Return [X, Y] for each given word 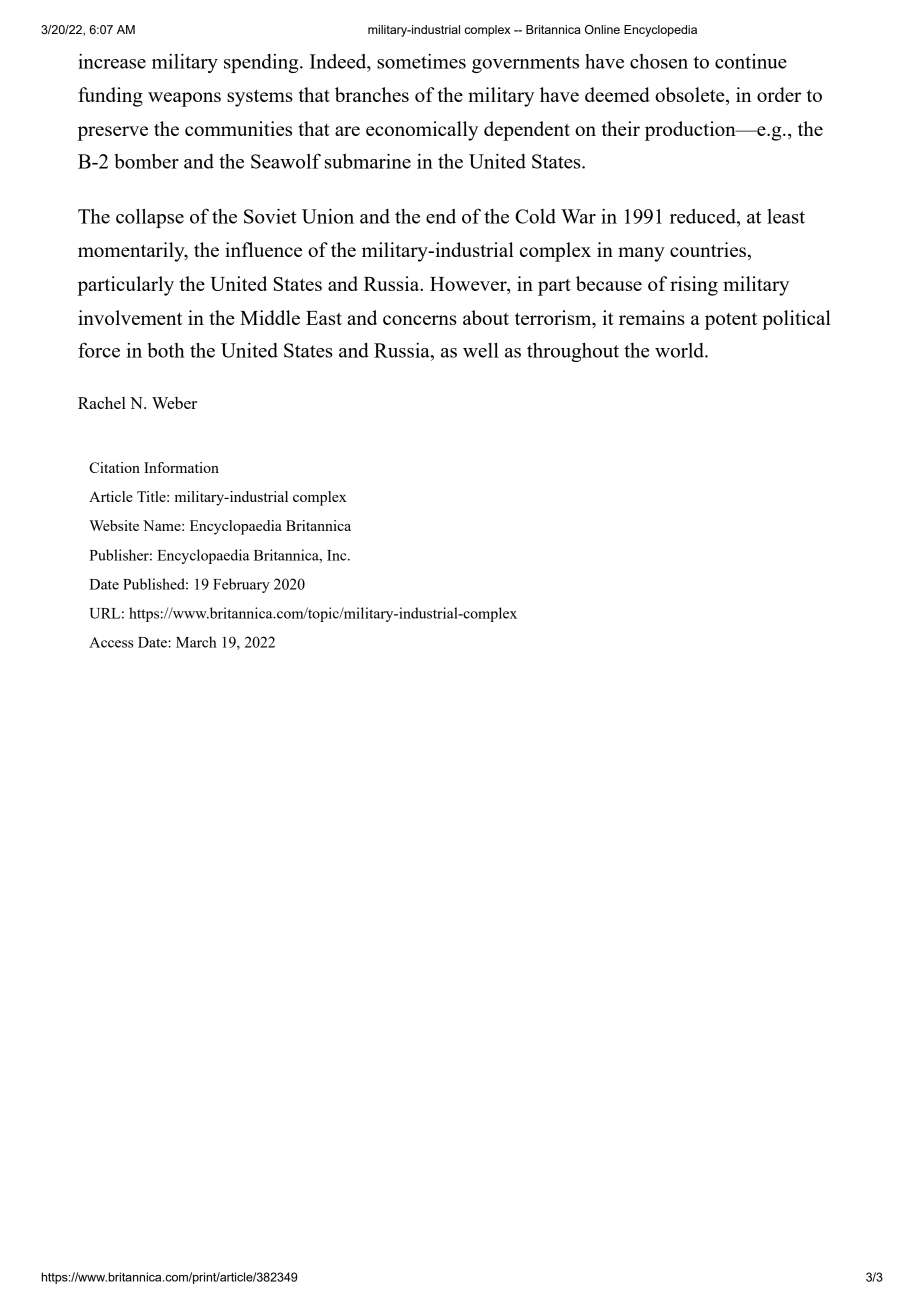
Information [181, 467]
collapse [150, 218]
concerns [420, 320]
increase [112, 61]
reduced [704, 216]
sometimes [421, 61]
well [481, 350]
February [241, 585]
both [166, 350]
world [680, 350]
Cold [535, 216]
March [196, 642]
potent [731, 321]
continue [751, 61]
